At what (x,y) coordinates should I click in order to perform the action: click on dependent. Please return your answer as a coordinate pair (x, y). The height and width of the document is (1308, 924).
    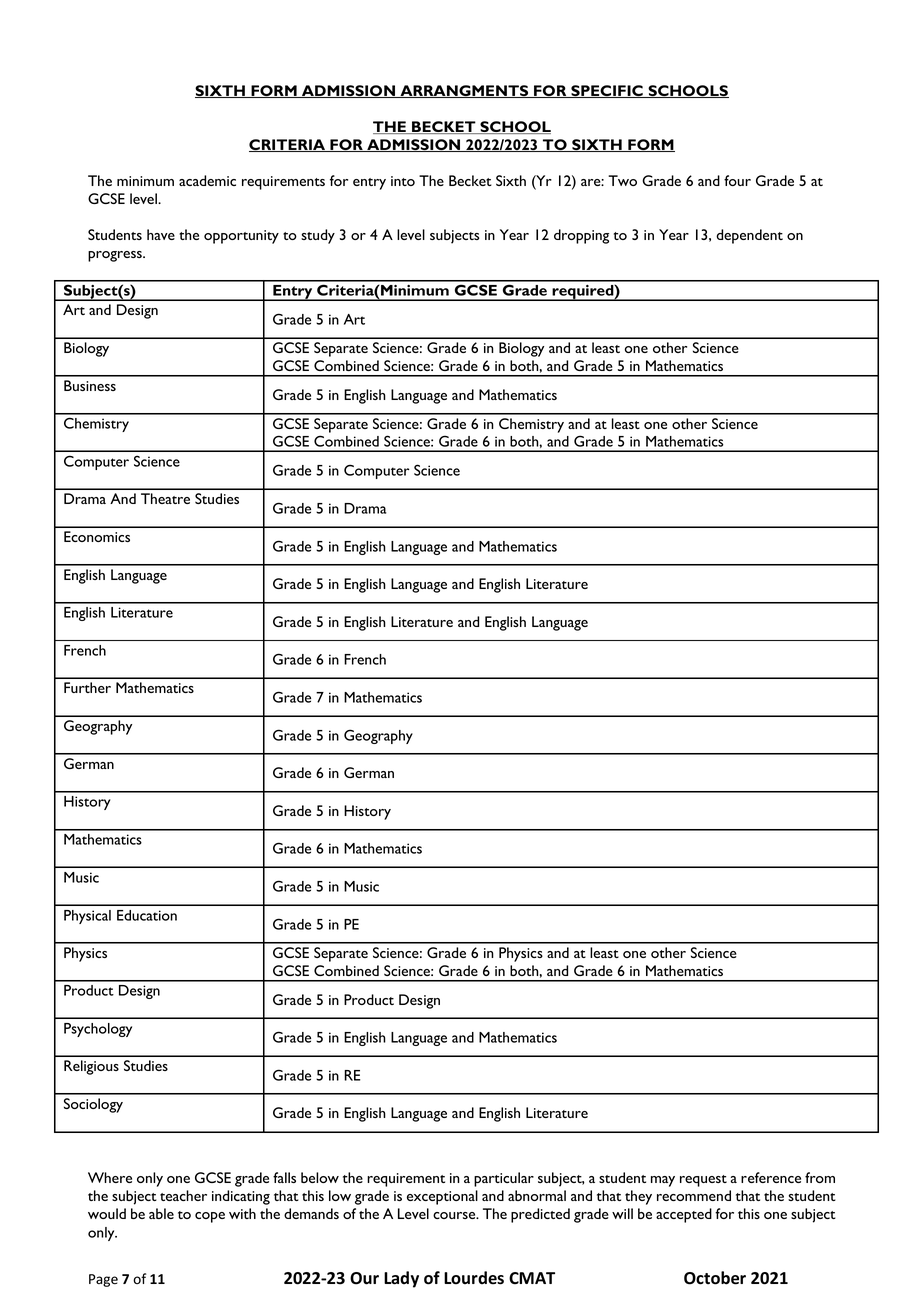
    Looking at the image, I should click on (749, 236).
